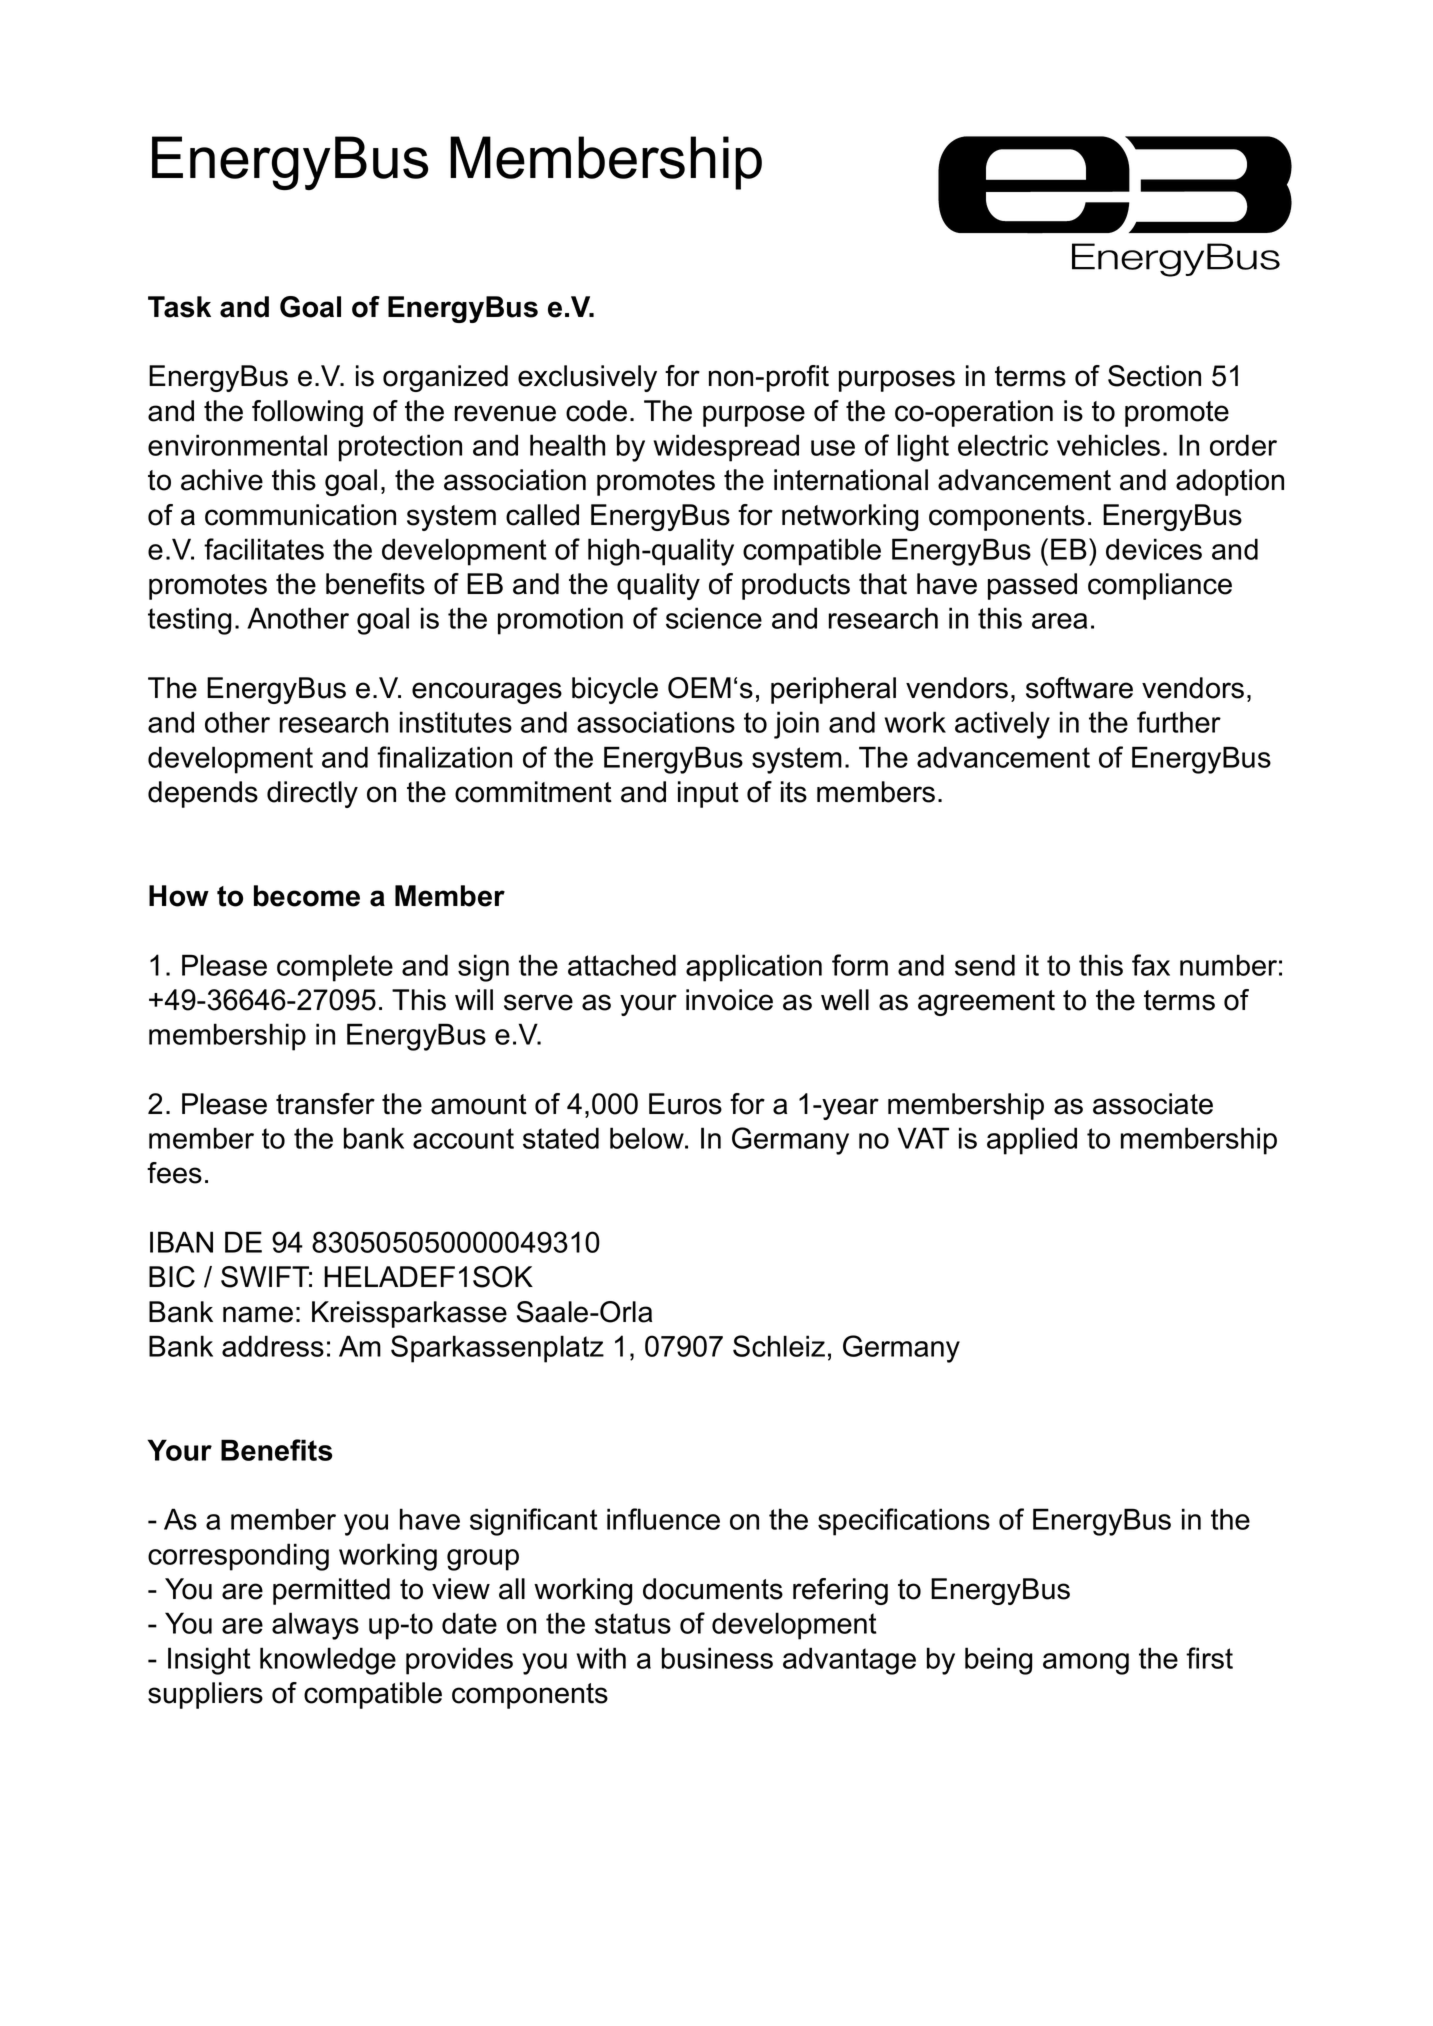  What do you see at coordinates (1179, 722) in the screenshot?
I see `further` at bounding box center [1179, 722].
